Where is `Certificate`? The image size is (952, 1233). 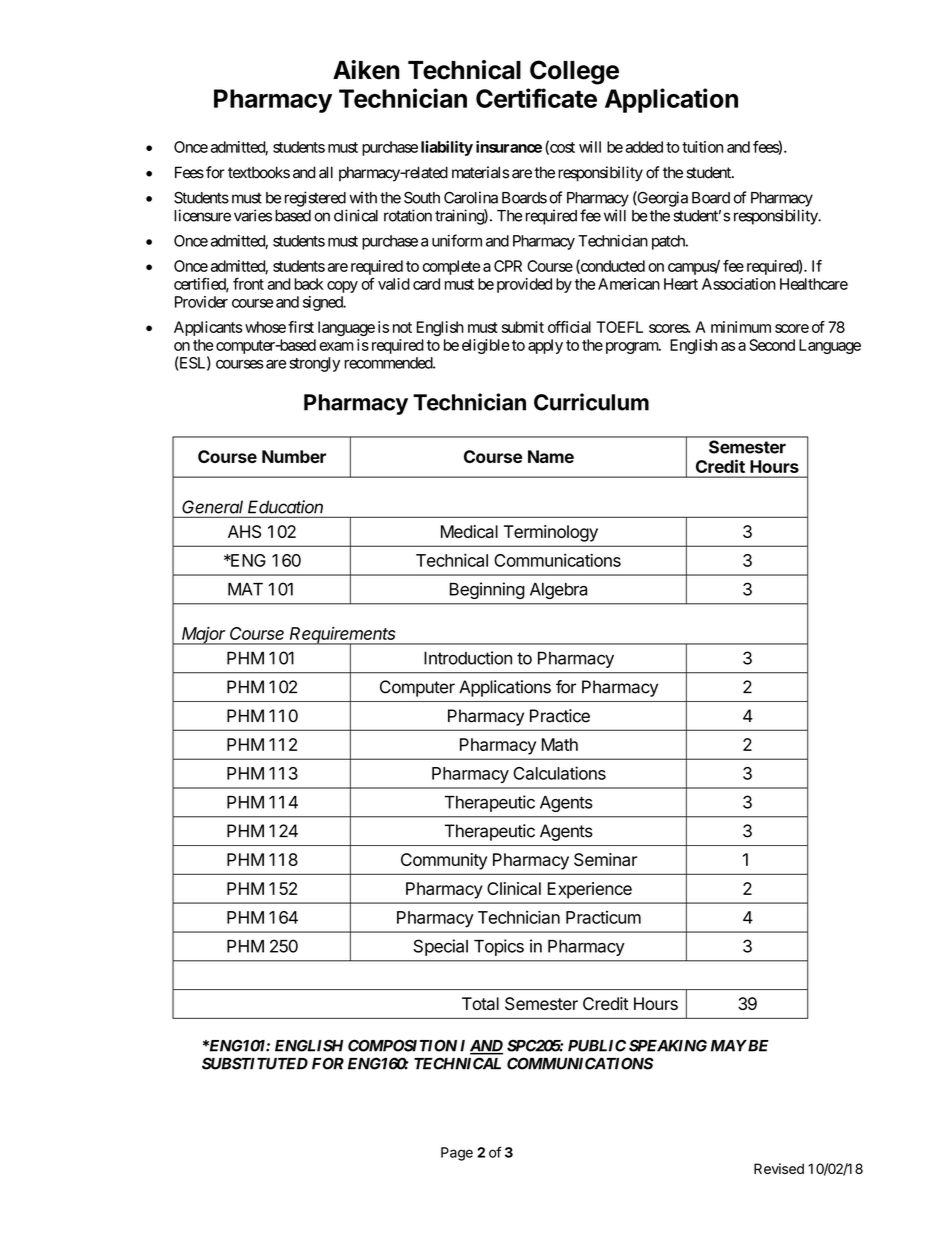
Certificate is located at coordinates (536, 98).
